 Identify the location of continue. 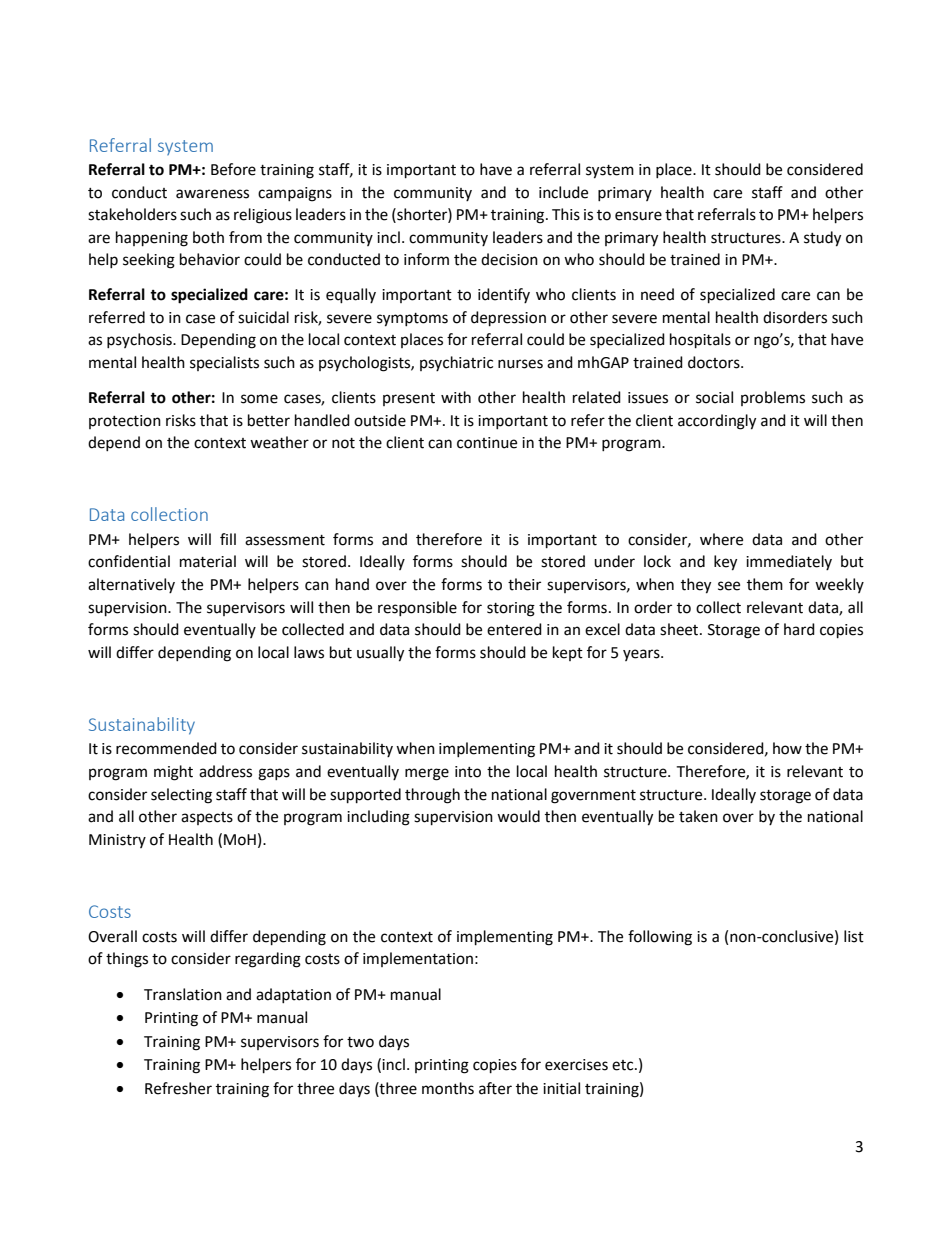
(487, 443).
